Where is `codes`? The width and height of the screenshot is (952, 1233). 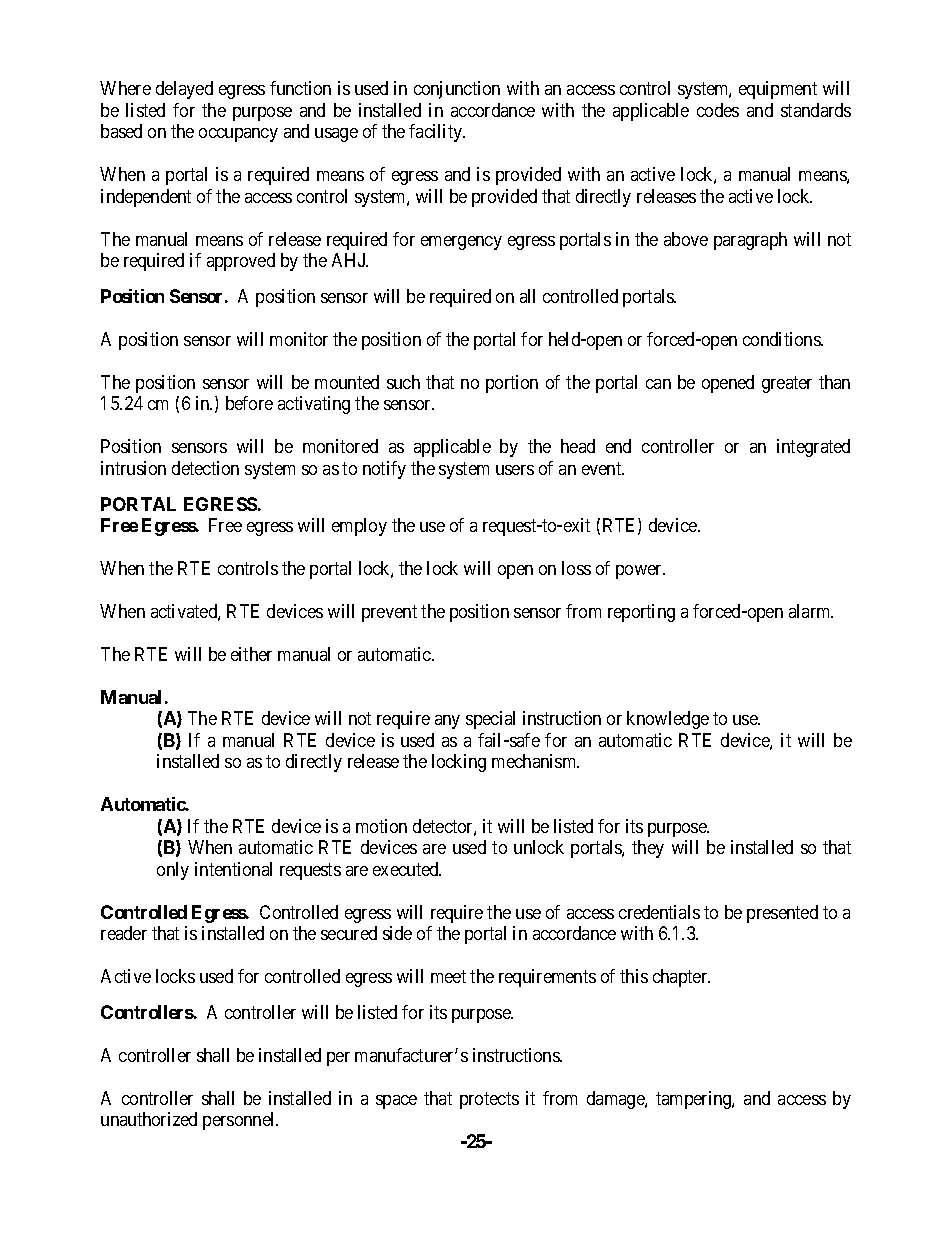
codes is located at coordinates (718, 110).
